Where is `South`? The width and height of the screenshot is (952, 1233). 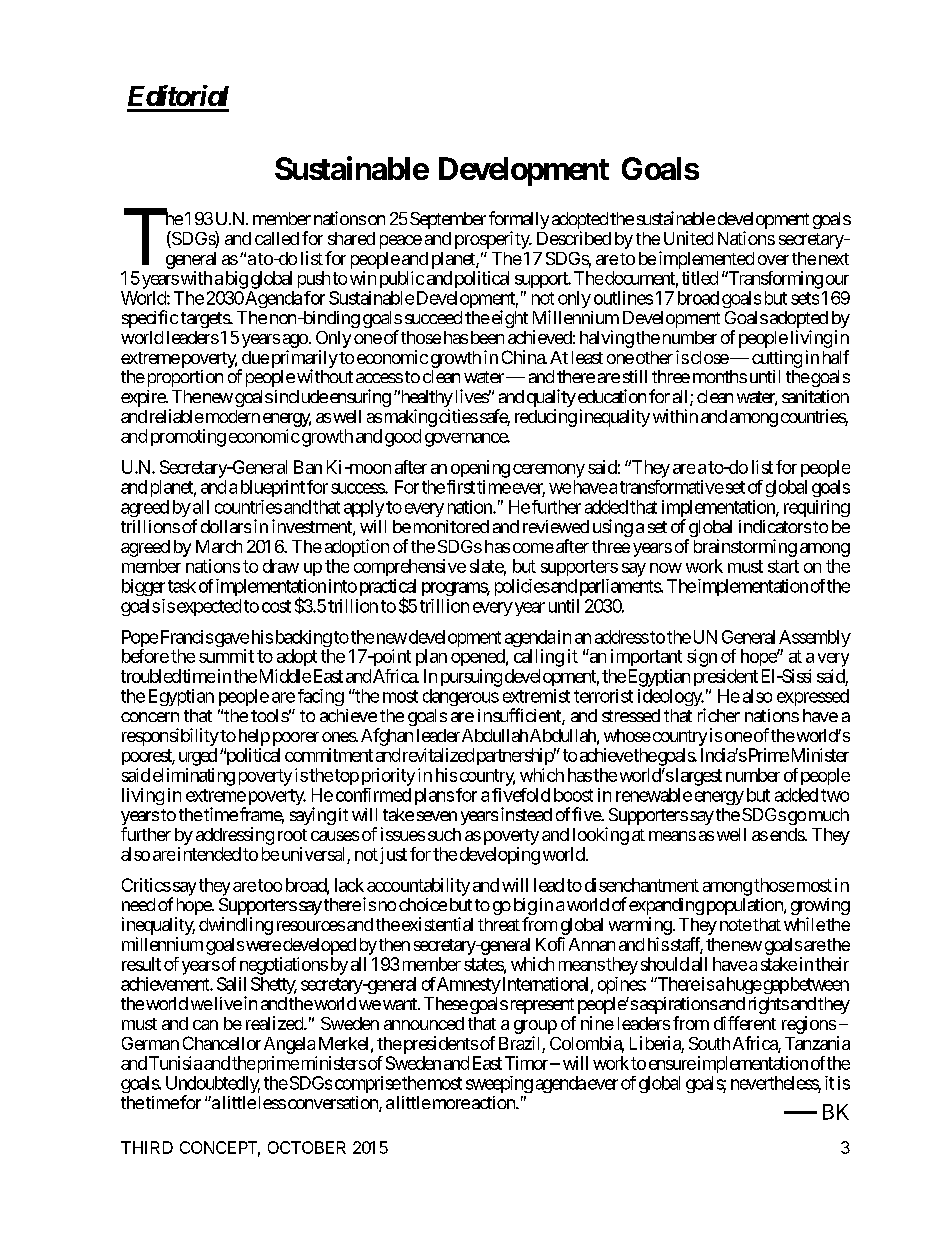 South is located at coordinates (709, 1043).
